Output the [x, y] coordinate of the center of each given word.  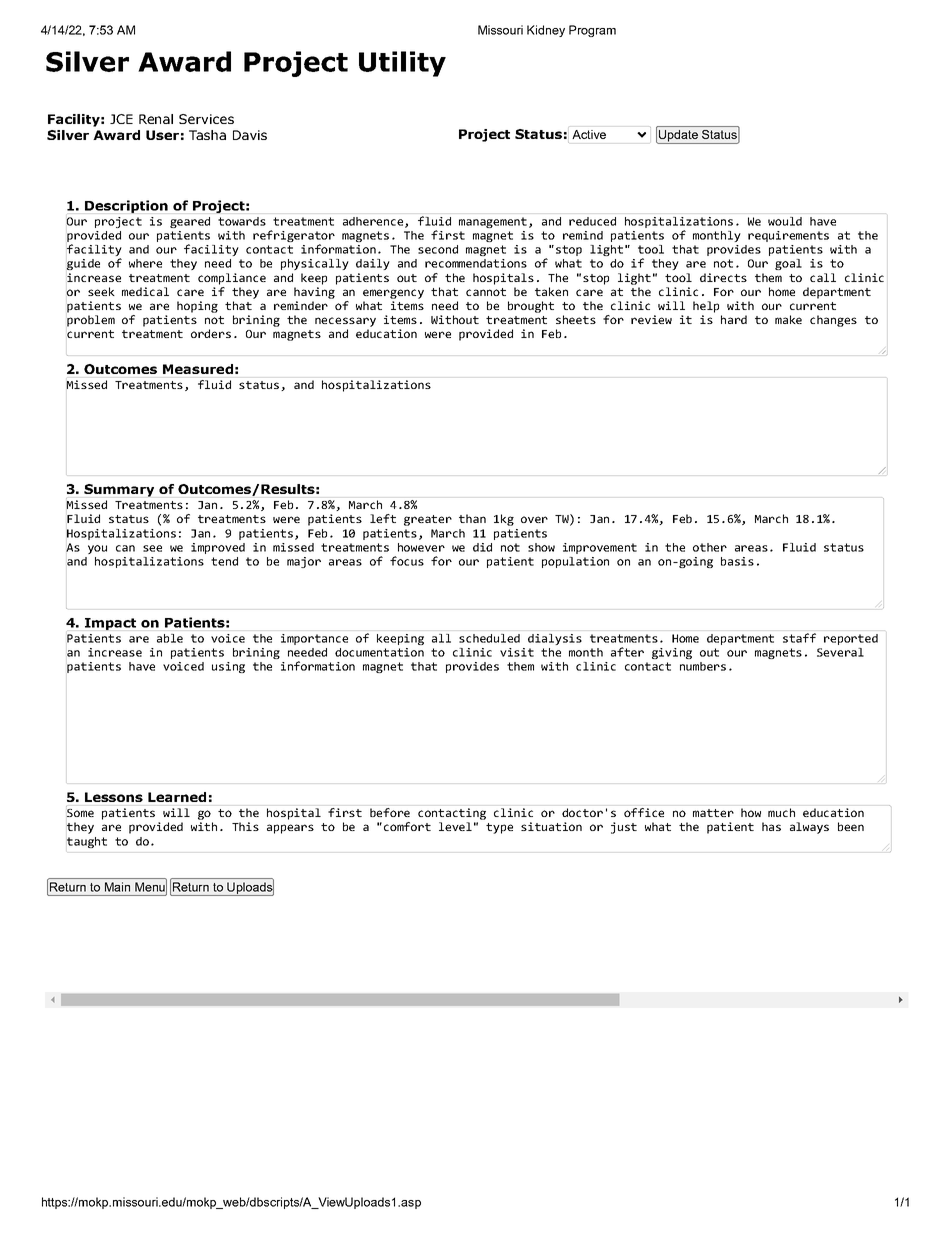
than [472, 518]
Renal [156, 119]
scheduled [489, 638]
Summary [119, 490]
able [170, 638]
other [710, 547]
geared [190, 222]
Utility [402, 64]
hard [734, 319]
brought [531, 307]
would [785, 221]
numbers [703, 666]
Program [592, 31]
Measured [198, 369]
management [493, 222]
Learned [177, 797]
